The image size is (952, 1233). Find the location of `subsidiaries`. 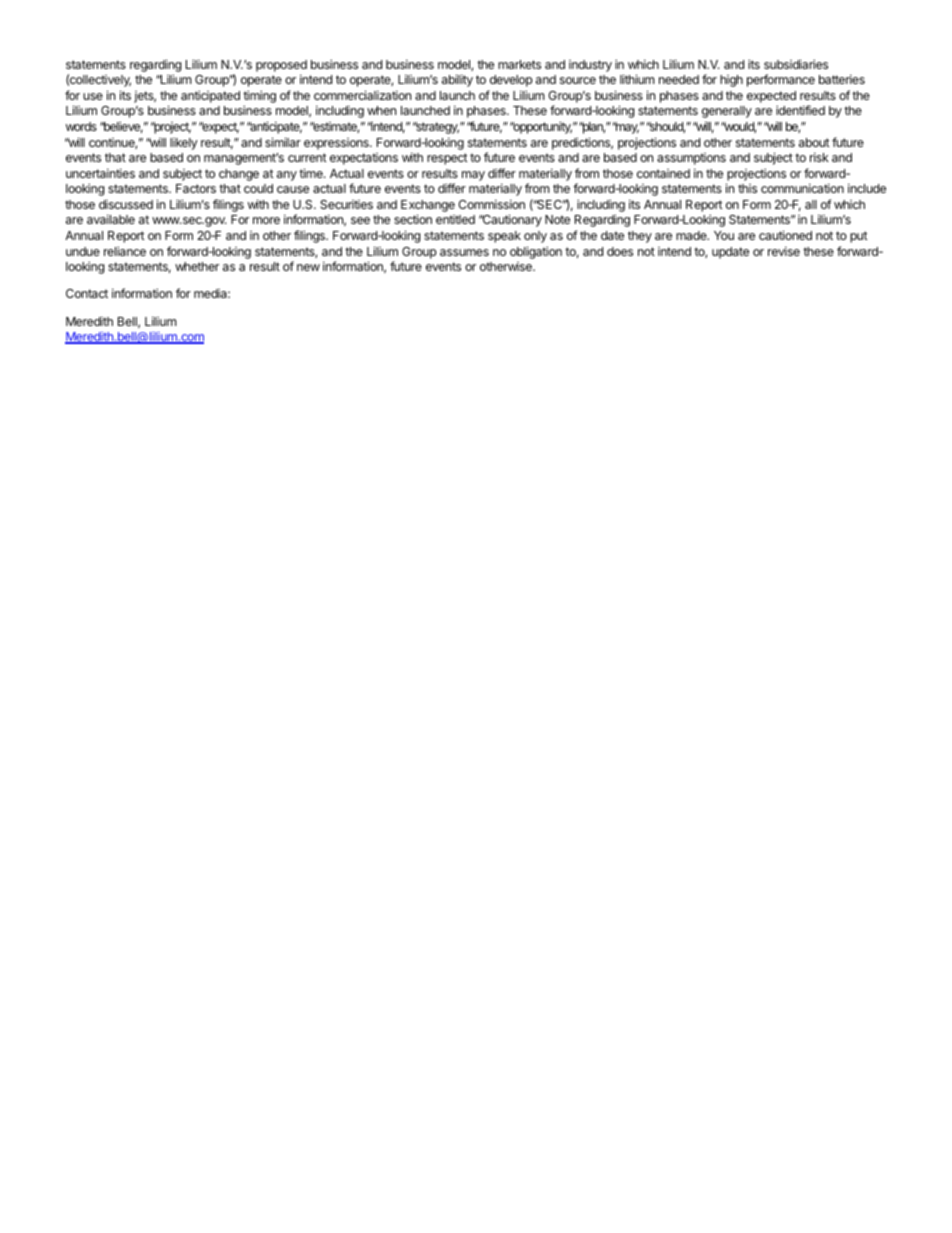

subsidiaries is located at coordinates (796, 64).
